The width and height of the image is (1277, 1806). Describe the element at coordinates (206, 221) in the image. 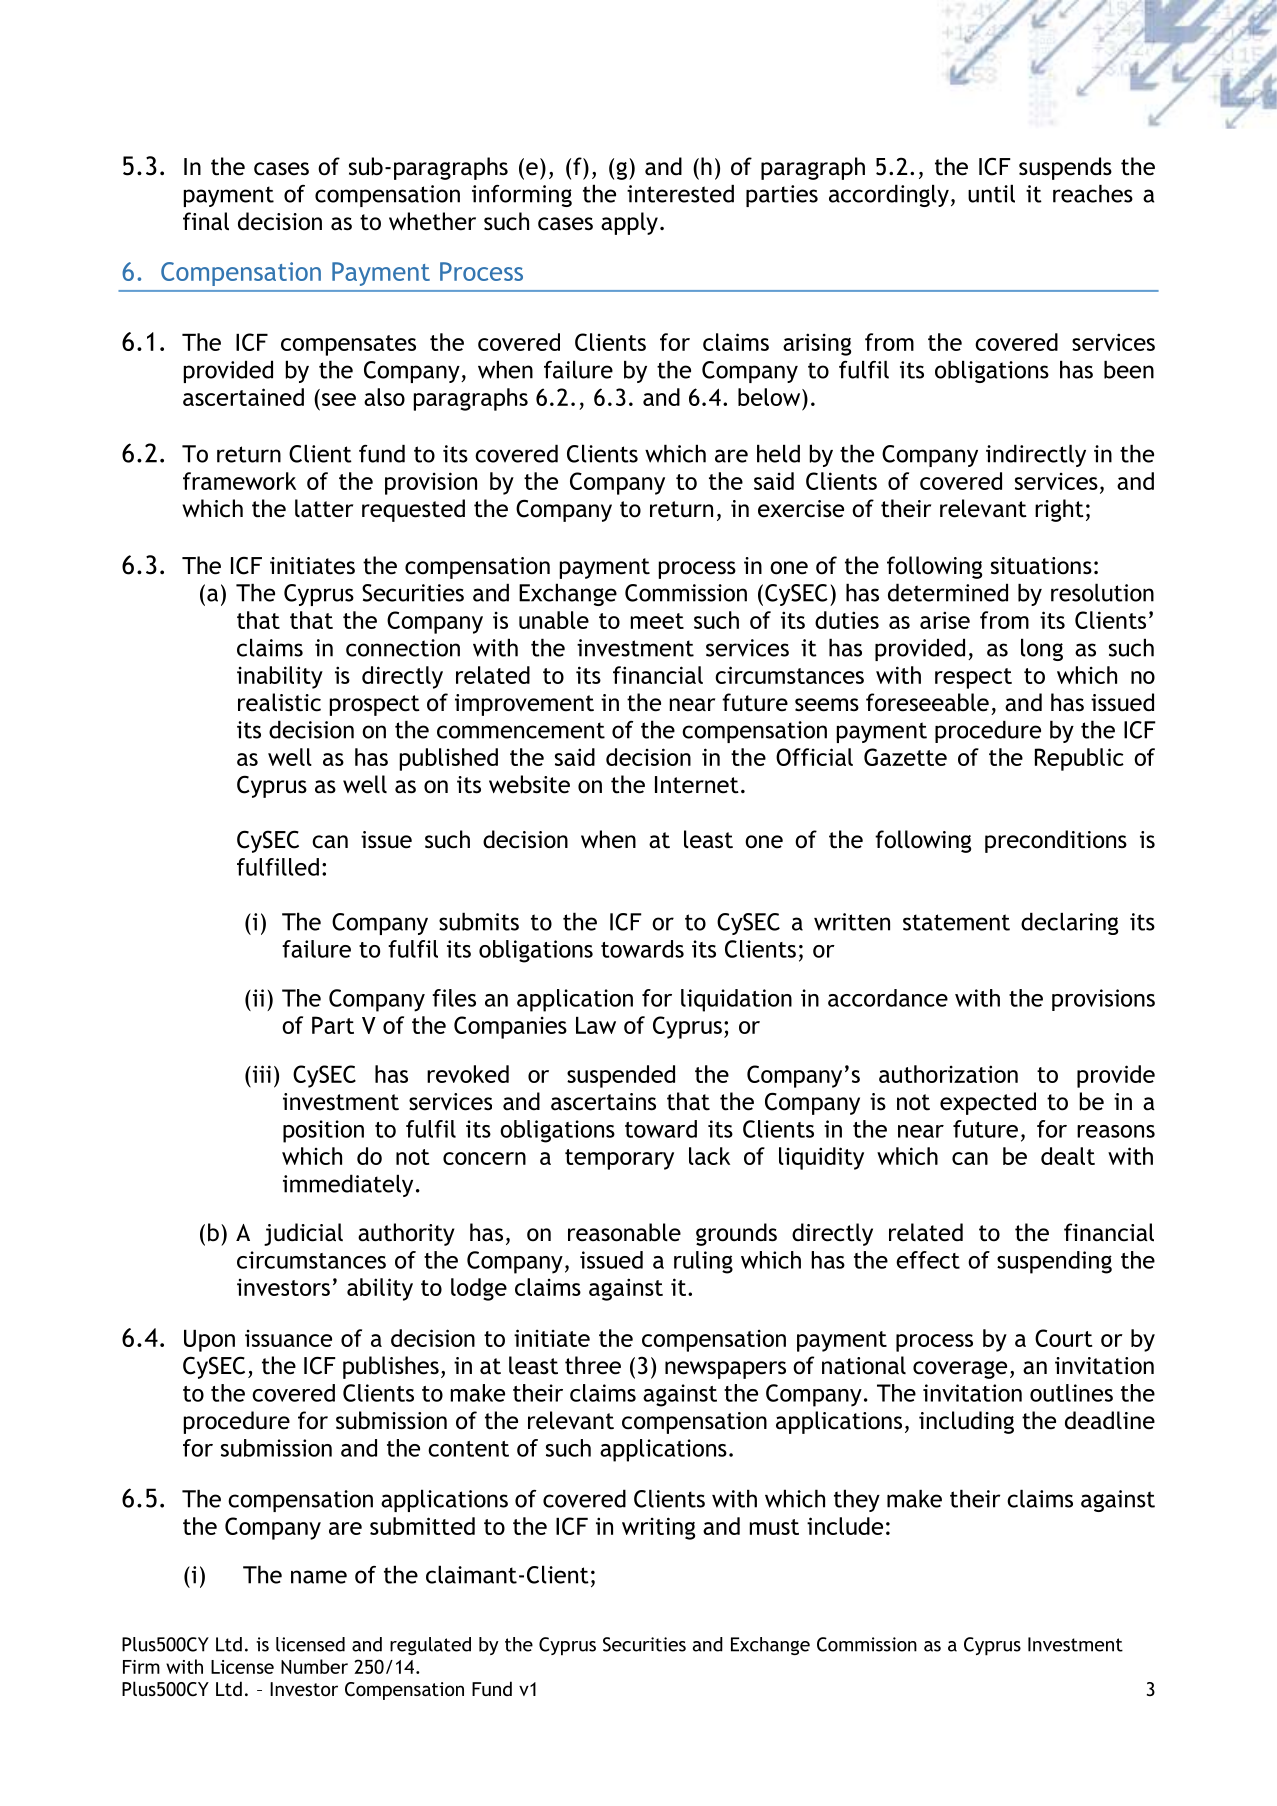

I see `final` at that location.
